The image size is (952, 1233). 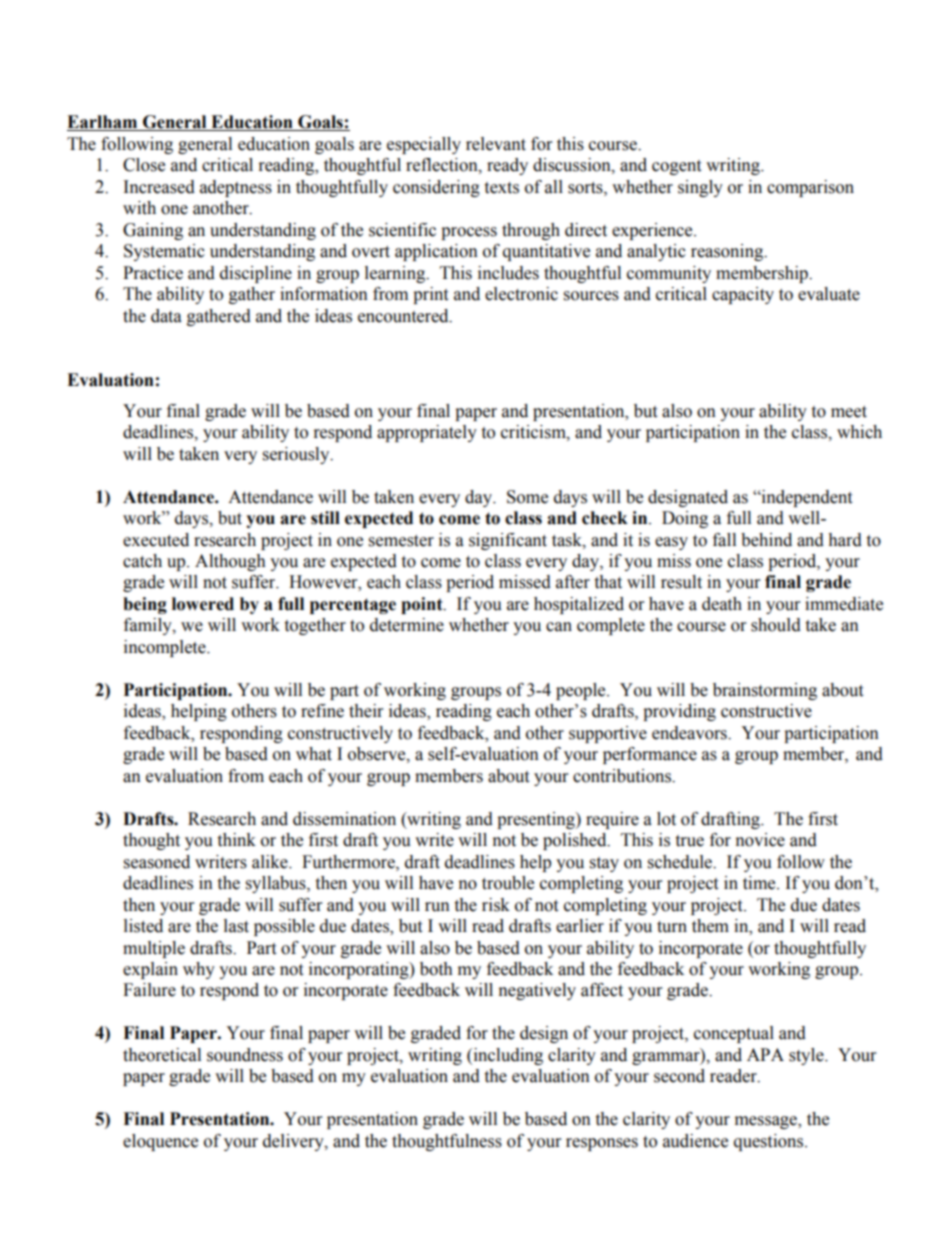 I want to click on Close, so click(x=144, y=165).
